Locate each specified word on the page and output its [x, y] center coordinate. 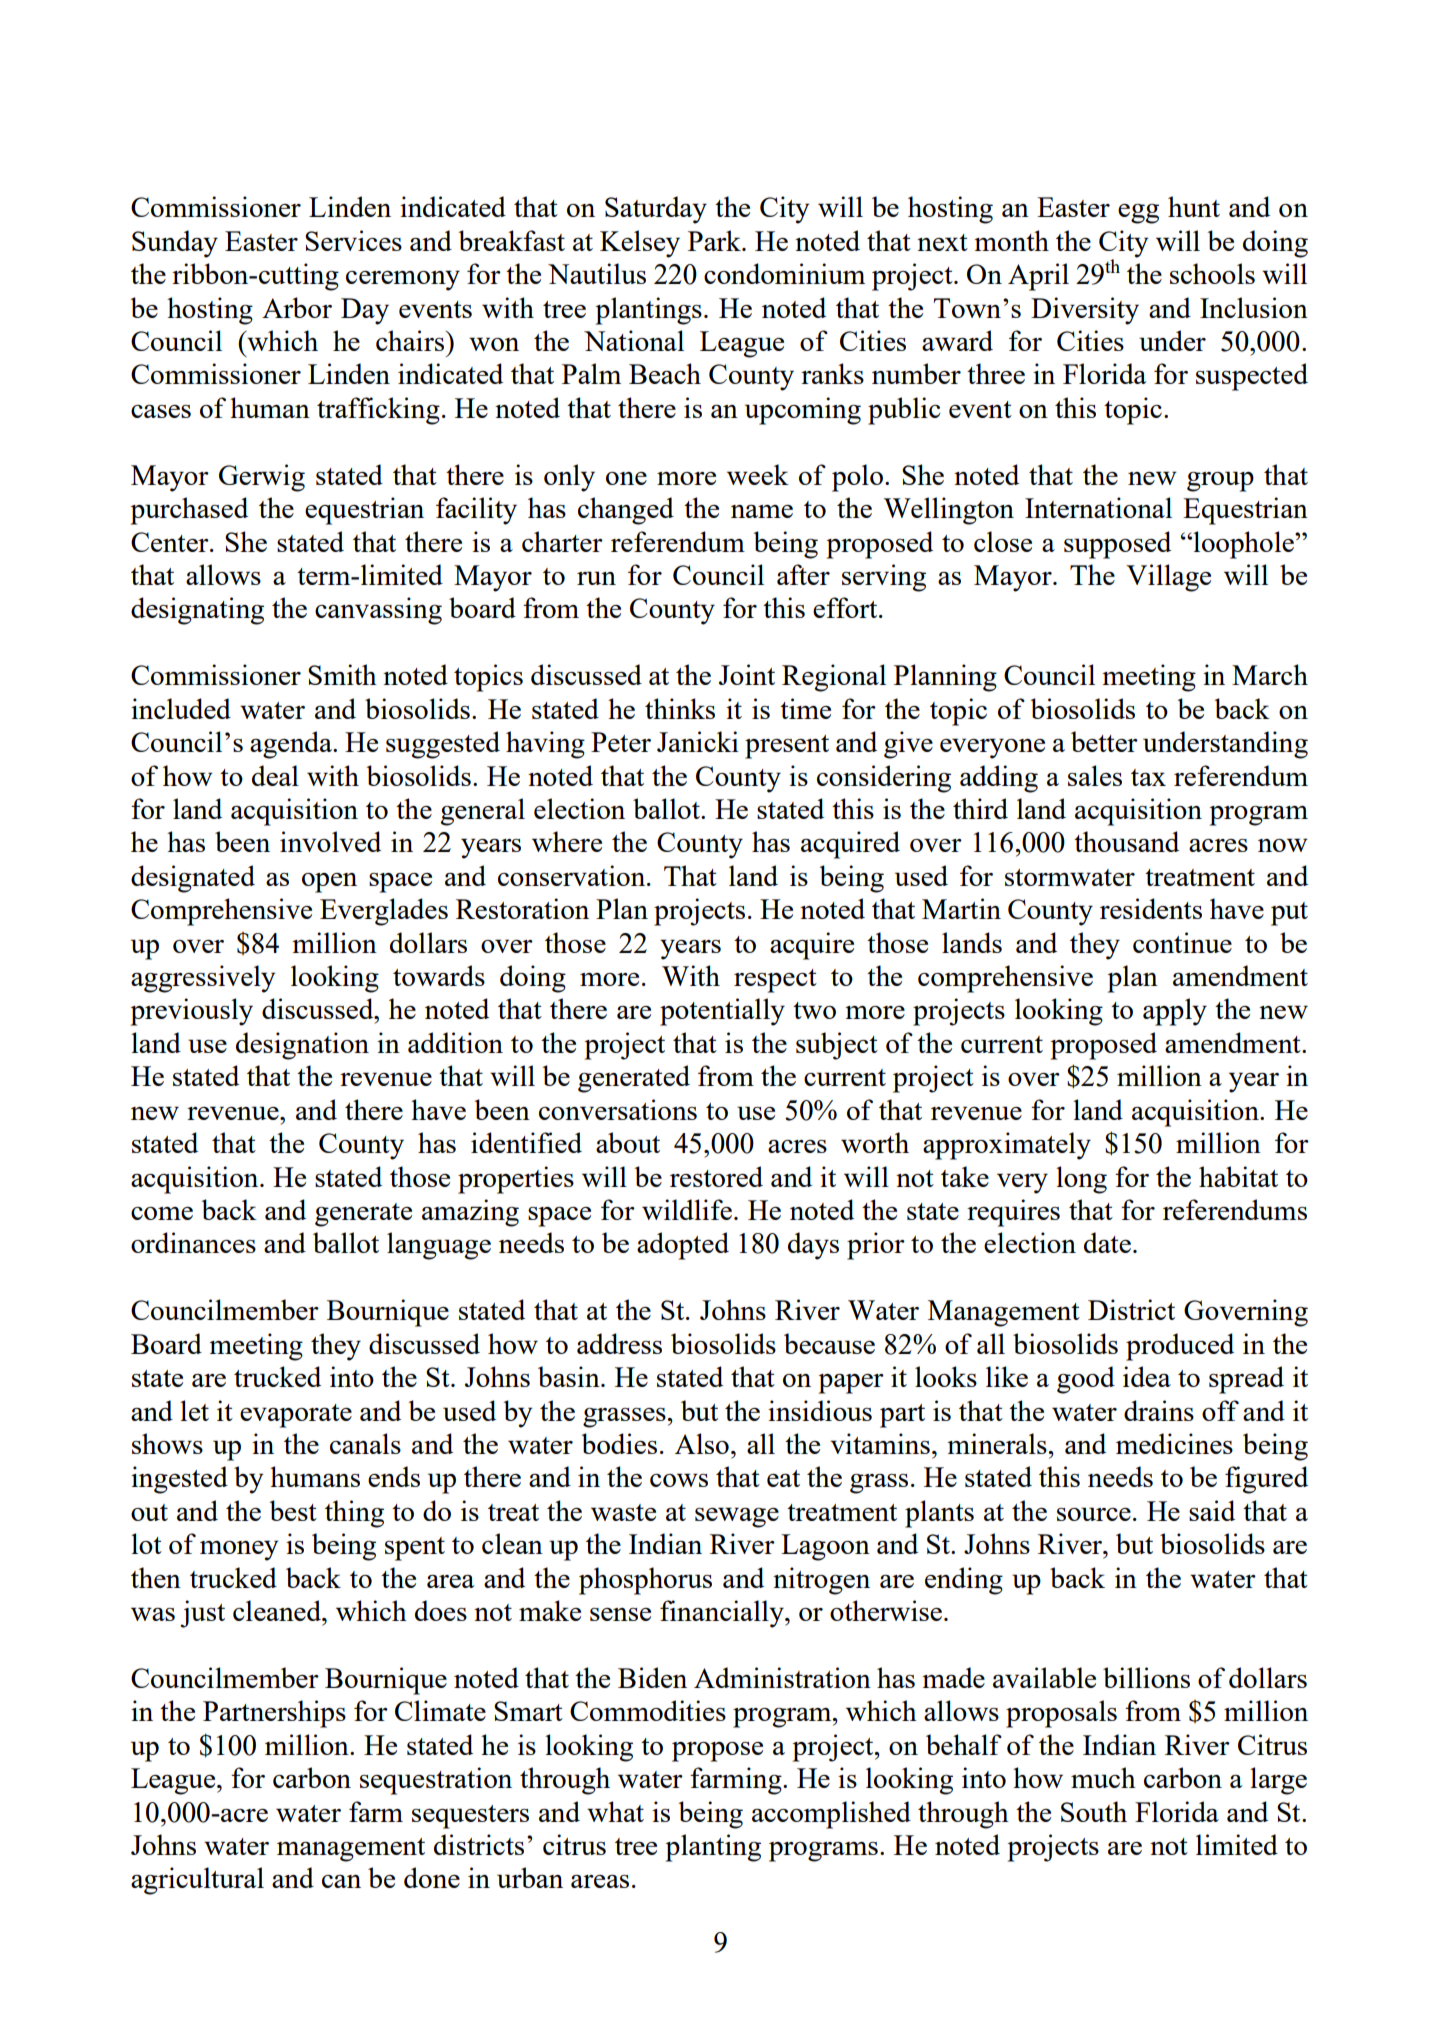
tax [1148, 777]
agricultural [197, 1881]
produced [1180, 1347]
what [615, 1811]
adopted [683, 1246]
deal [275, 775]
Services [353, 240]
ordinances [193, 1242]
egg [1138, 214]
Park [715, 240]
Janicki [698, 741]
